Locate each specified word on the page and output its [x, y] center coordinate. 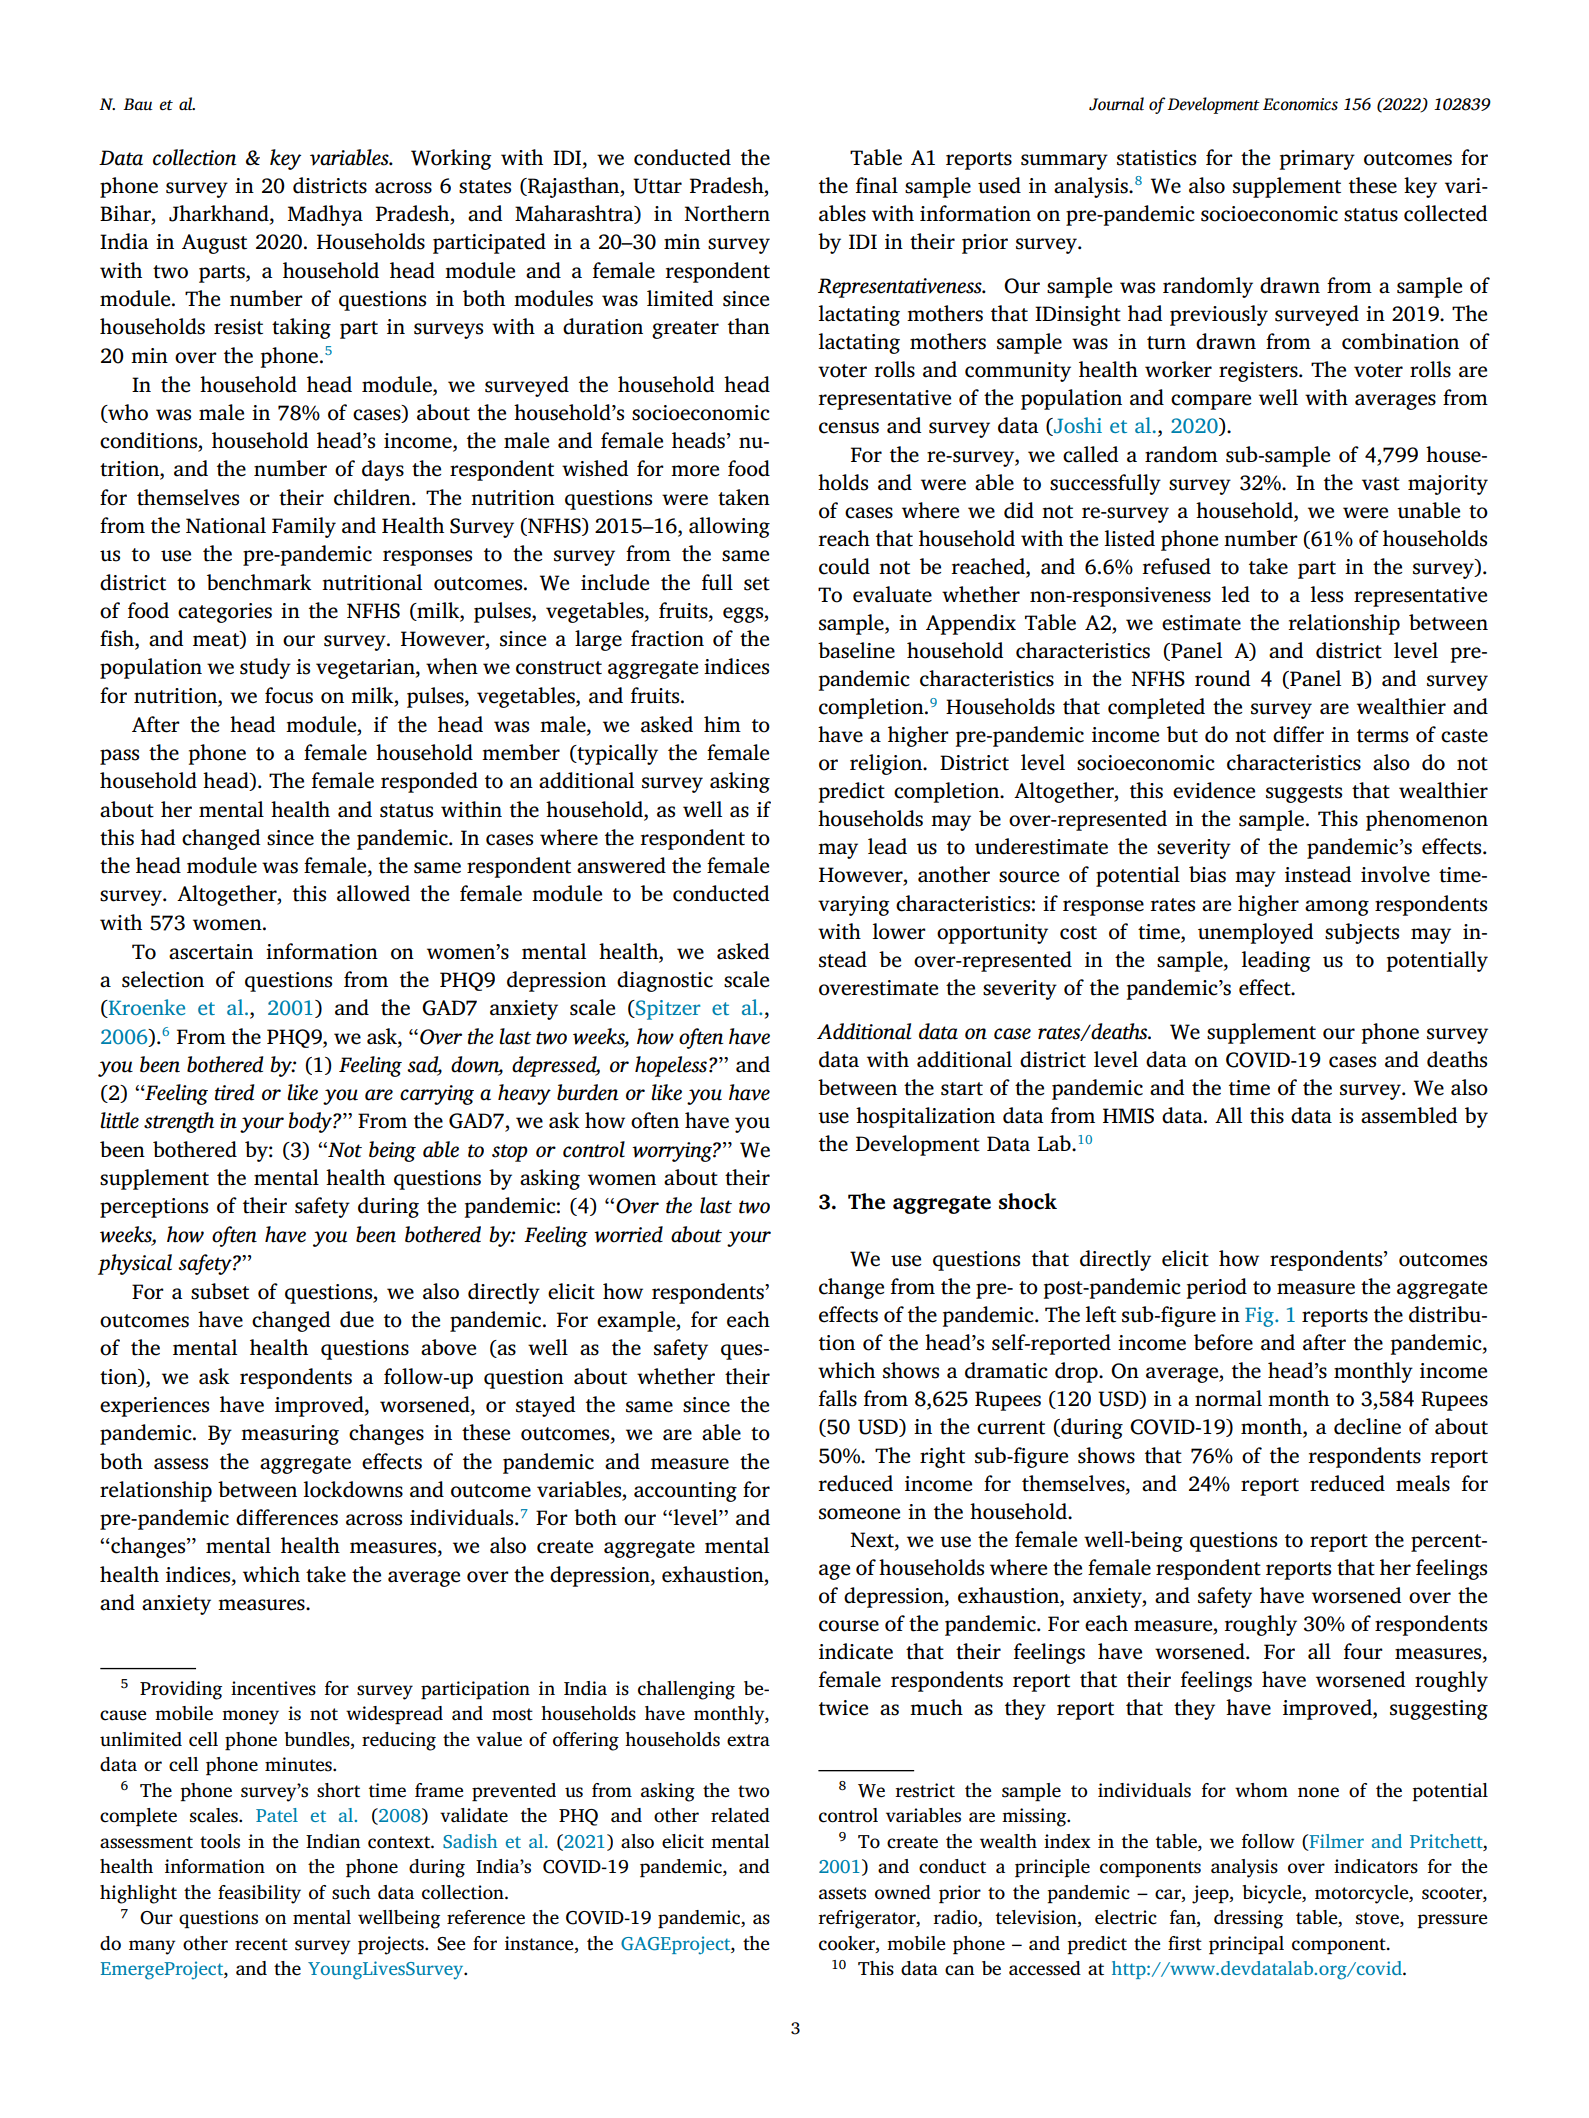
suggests [1304, 794]
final [877, 185]
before [1223, 1342]
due [357, 1319]
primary [1317, 160]
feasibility [259, 1894]
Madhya [325, 215]
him [722, 724]
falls [838, 1398]
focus [289, 695]
